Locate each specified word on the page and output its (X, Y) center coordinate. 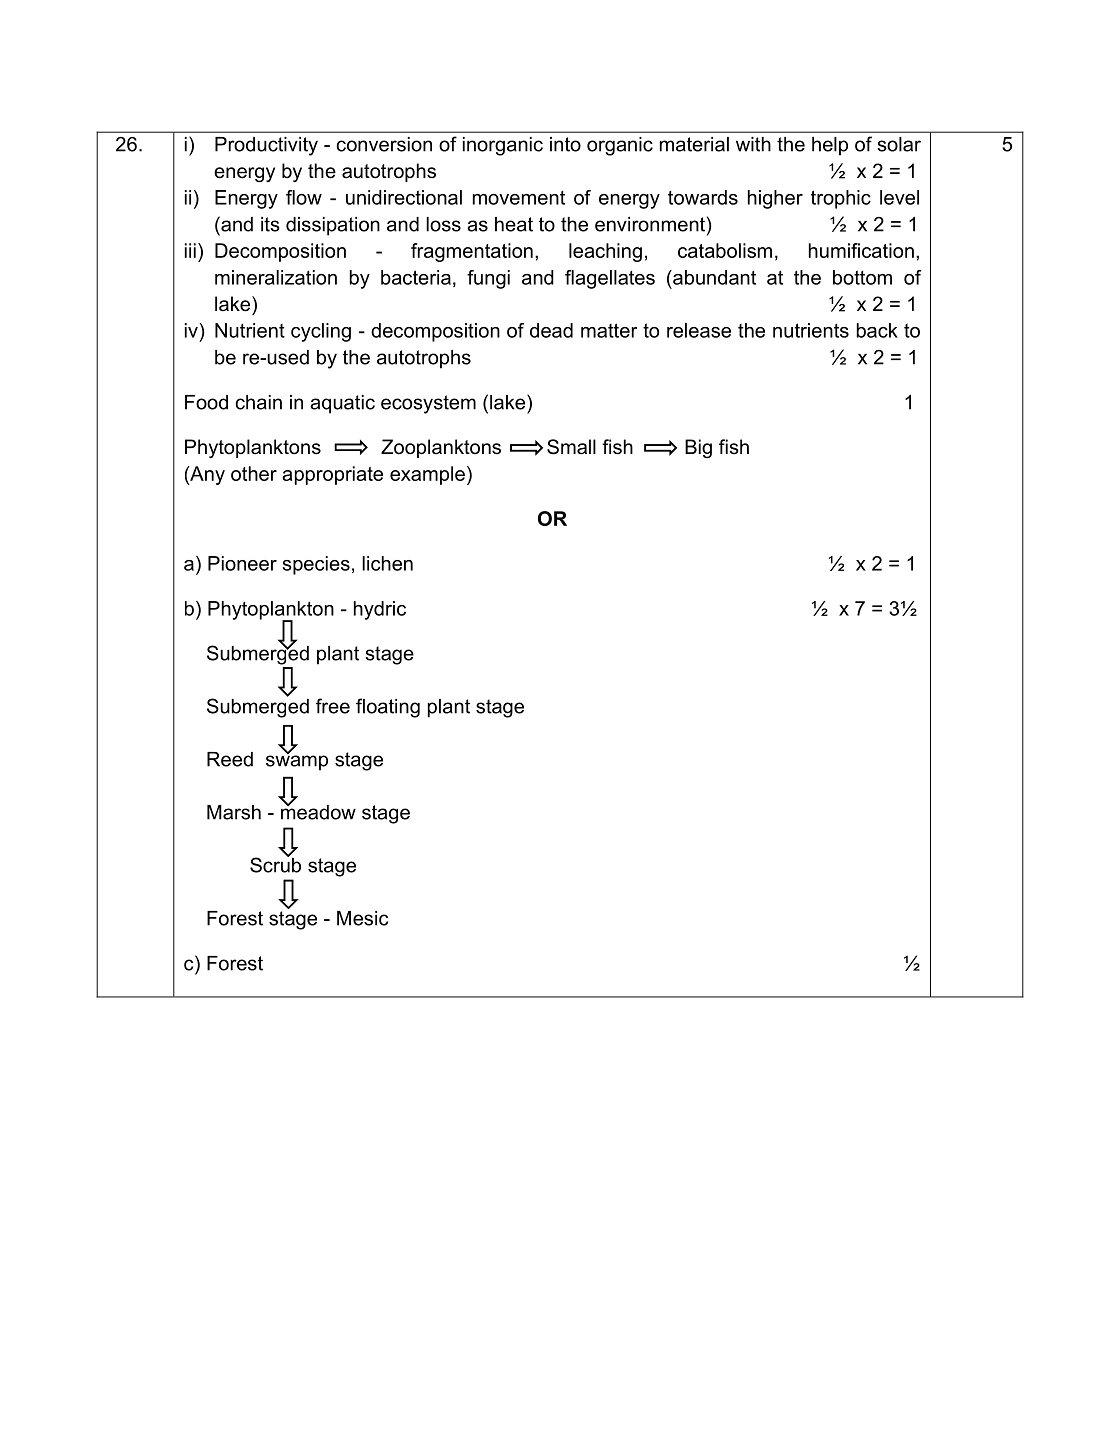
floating (388, 708)
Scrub (275, 864)
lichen (387, 563)
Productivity (266, 146)
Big (698, 449)
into (565, 144)
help (830, 146)
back (877, 330)
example (427, 475)
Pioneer (242, 563)
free (333, 706)
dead (551, 330)
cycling (321, 332)
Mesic (362, 918)
